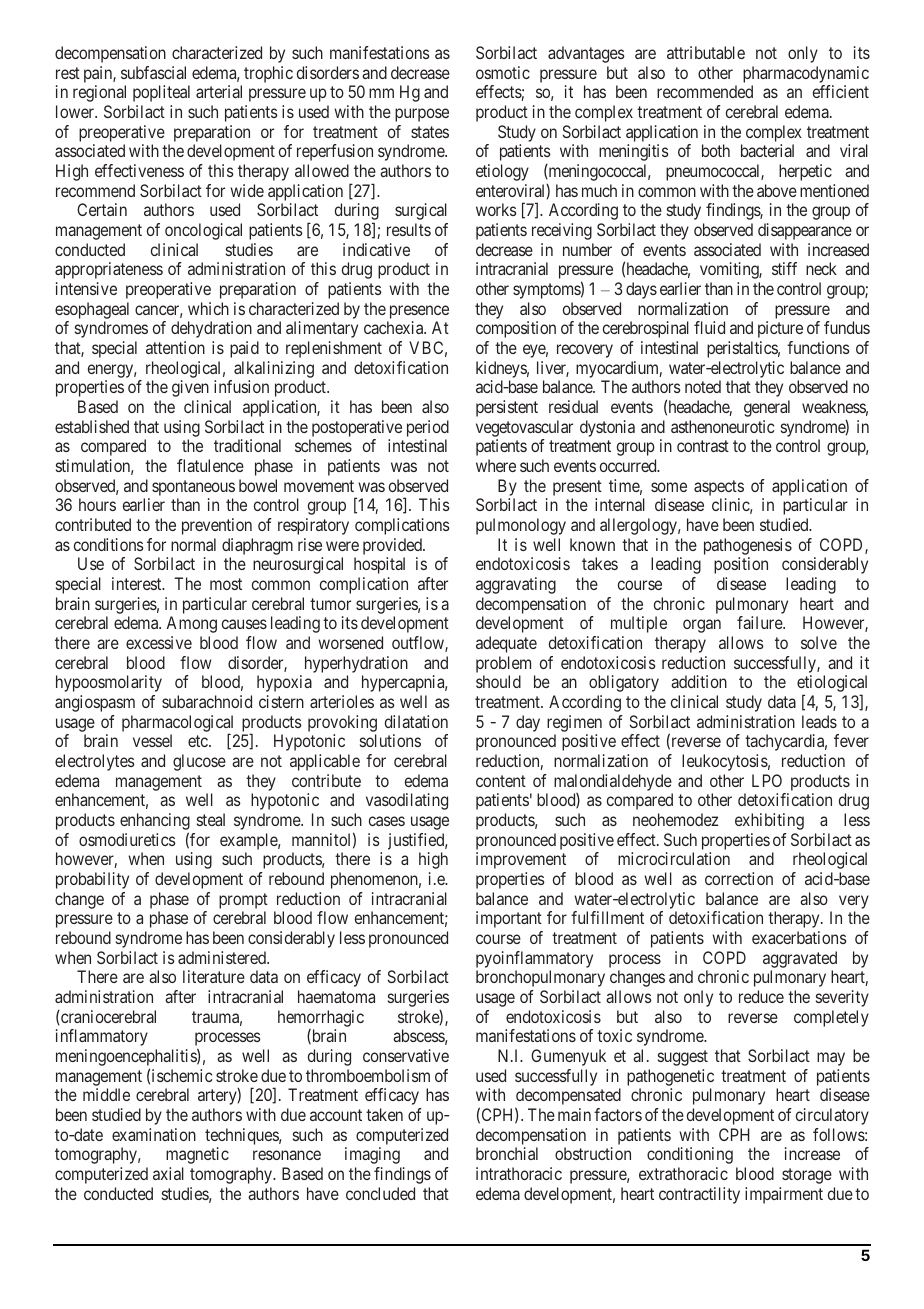 The width and height of the document is (924, 1309). Describe the element at coordinates (506, 644) in the document. I see `adequate` at that location.
